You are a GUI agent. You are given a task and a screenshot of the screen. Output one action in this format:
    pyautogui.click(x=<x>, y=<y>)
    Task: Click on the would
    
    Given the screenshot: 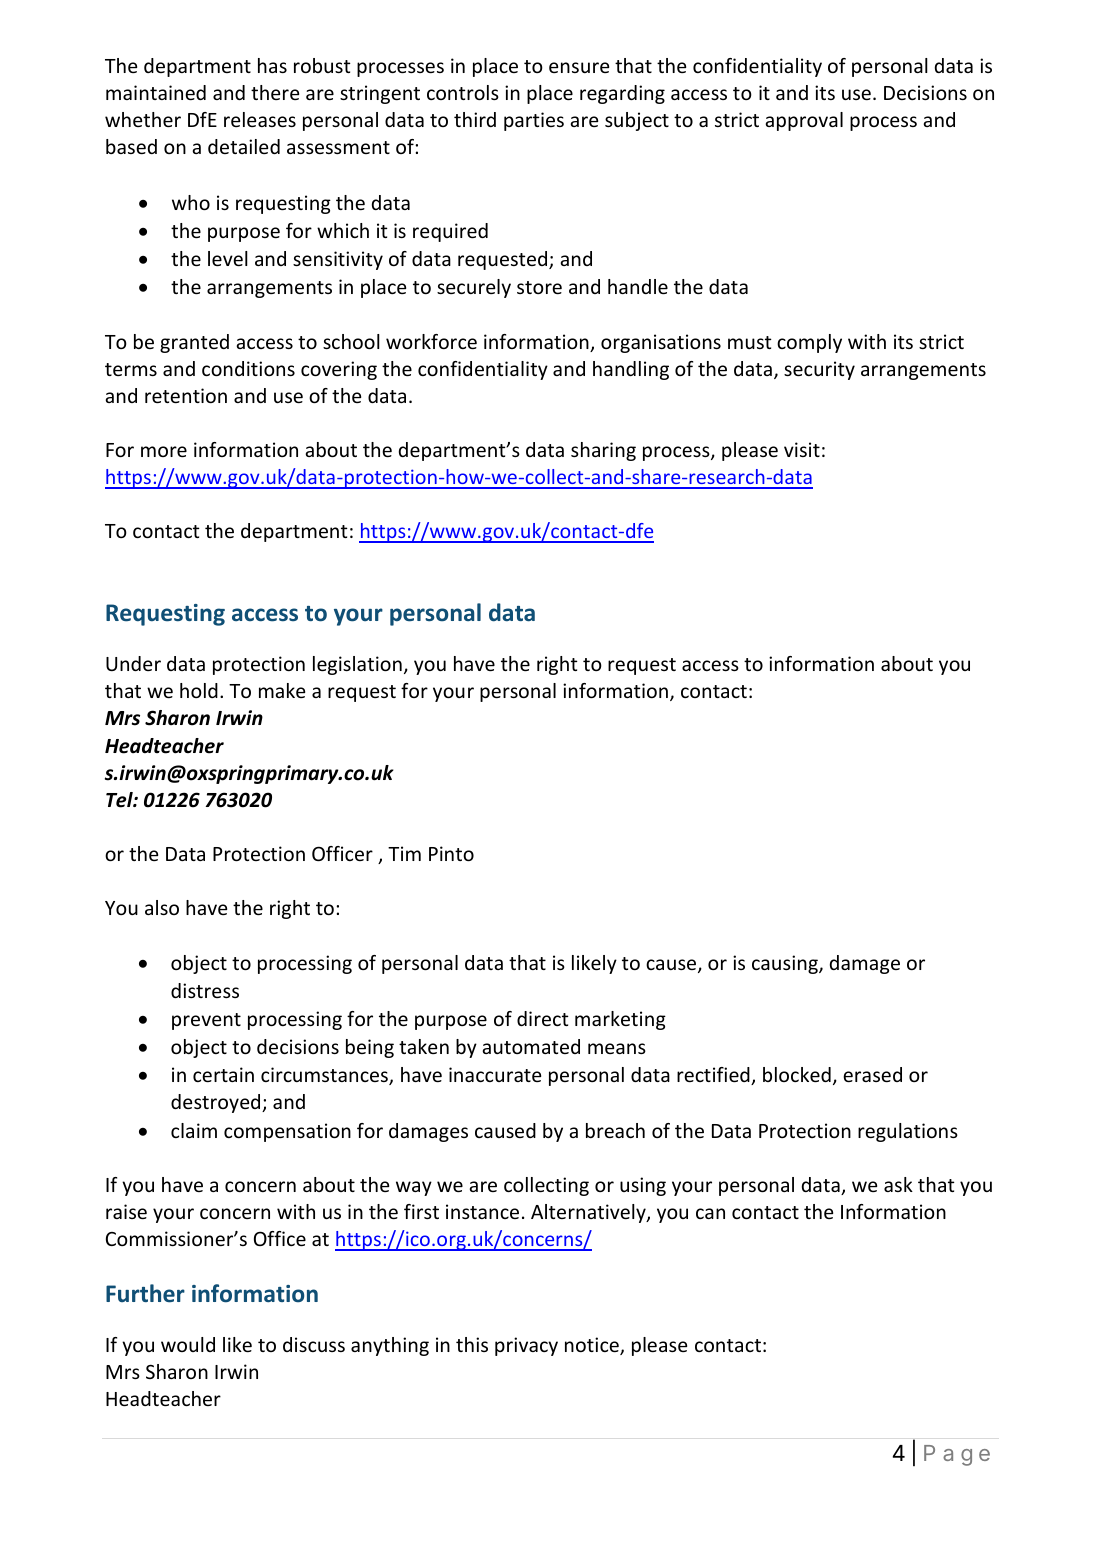 What is the action you would take?
    pyautogui.click(x=188, y=1344)
